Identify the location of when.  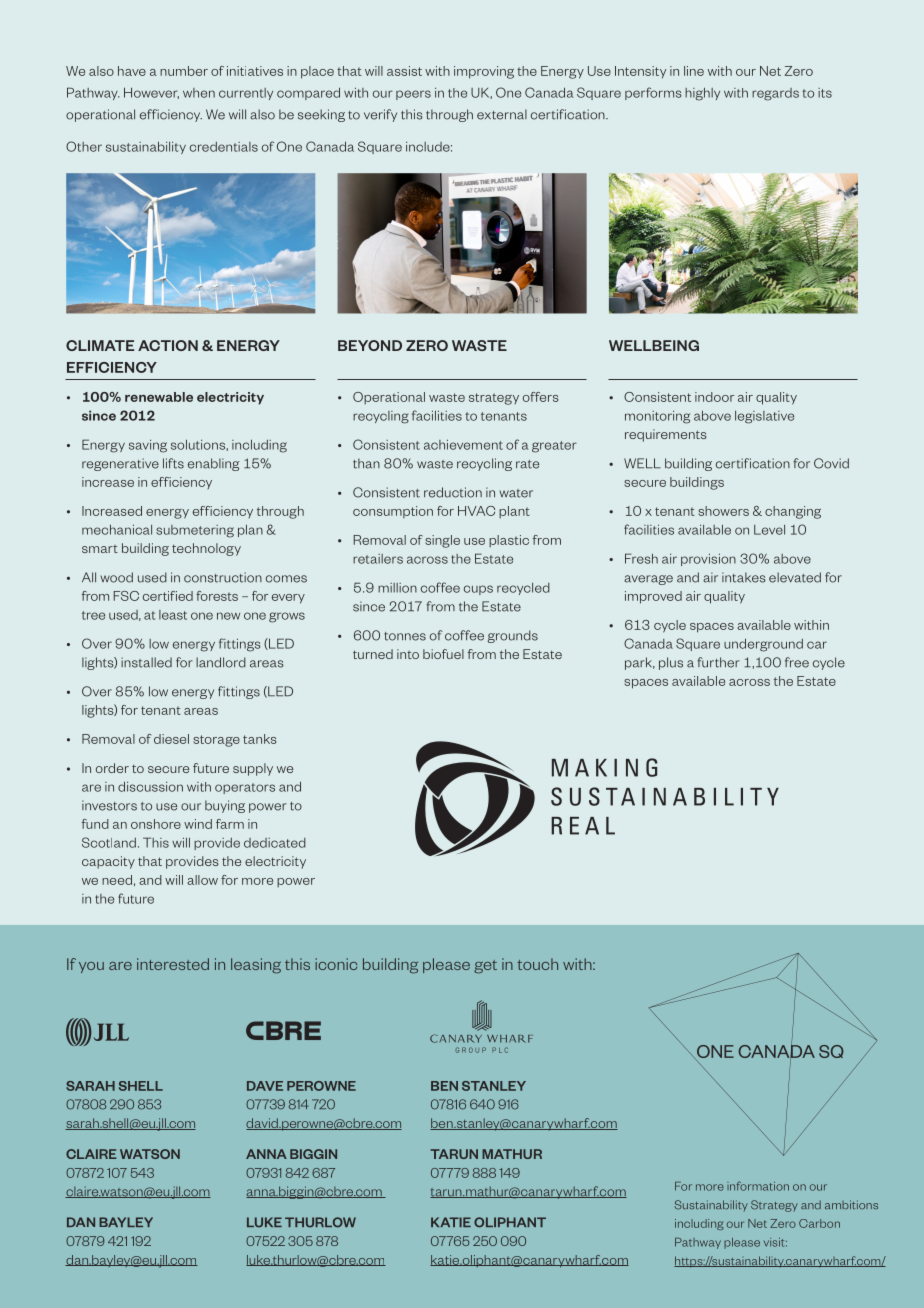
(199, 93).
